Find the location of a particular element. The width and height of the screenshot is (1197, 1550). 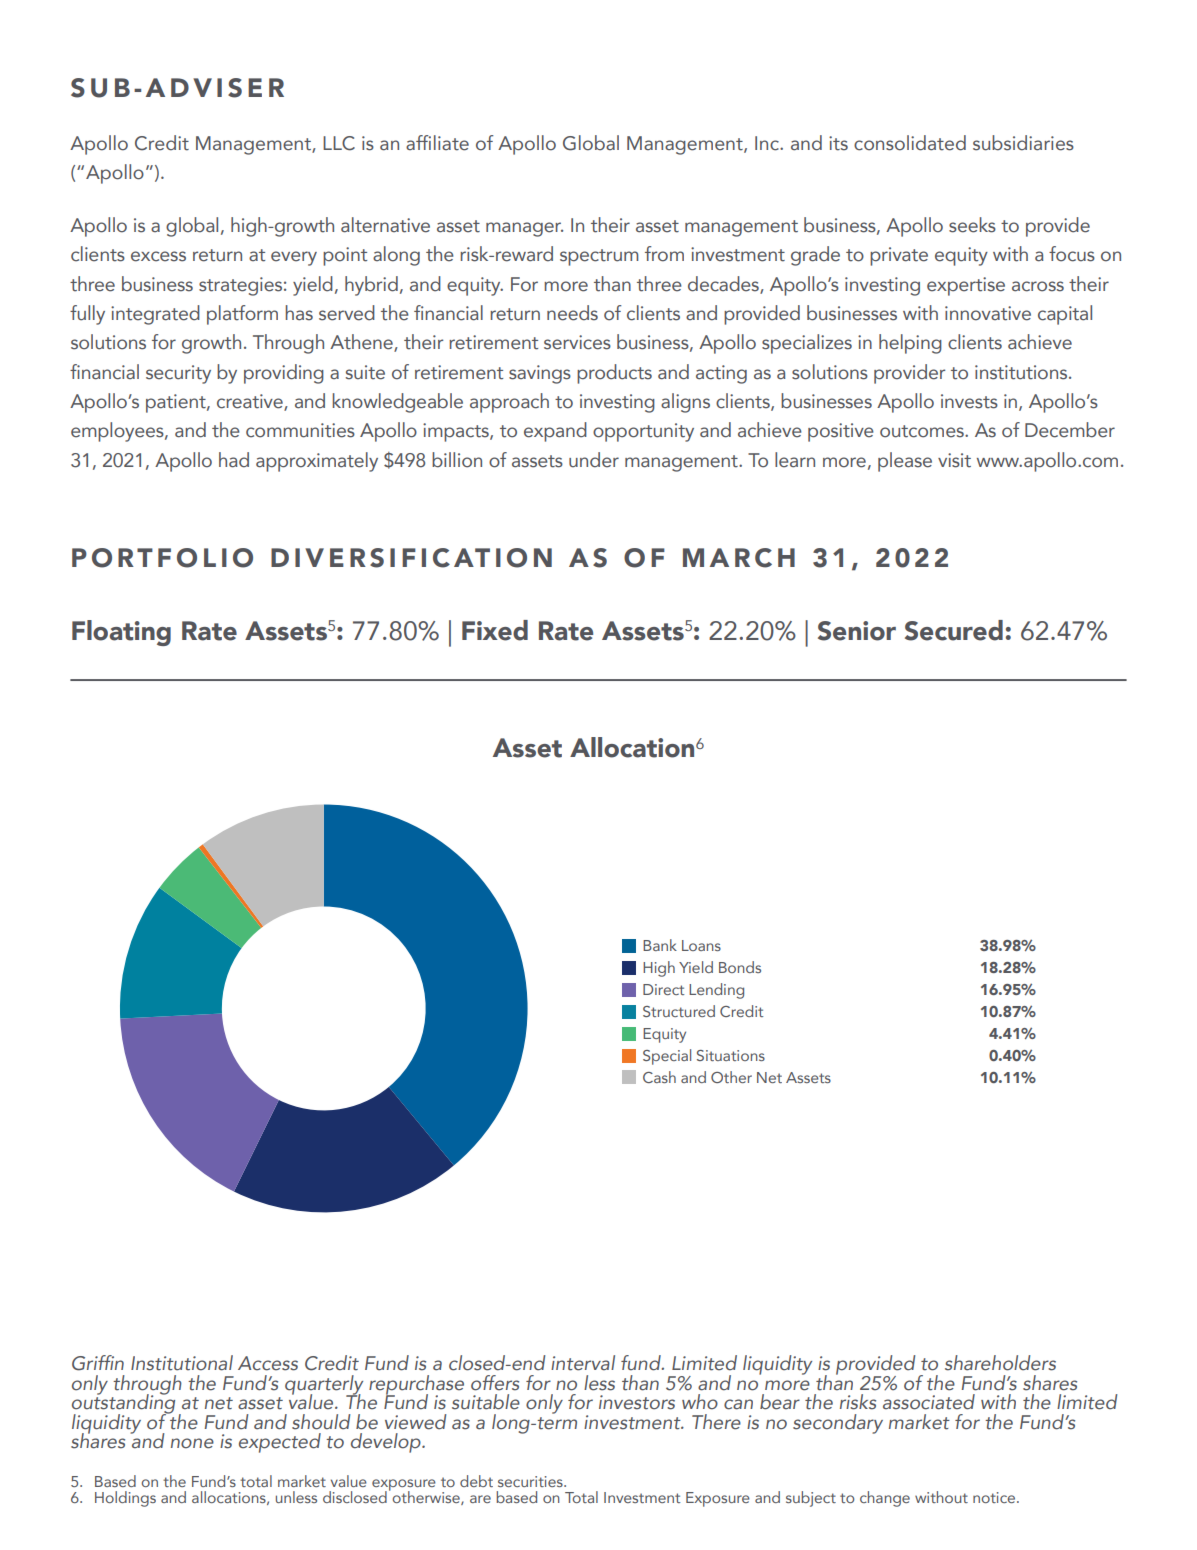

manager is located at coordinates (524, 229).
